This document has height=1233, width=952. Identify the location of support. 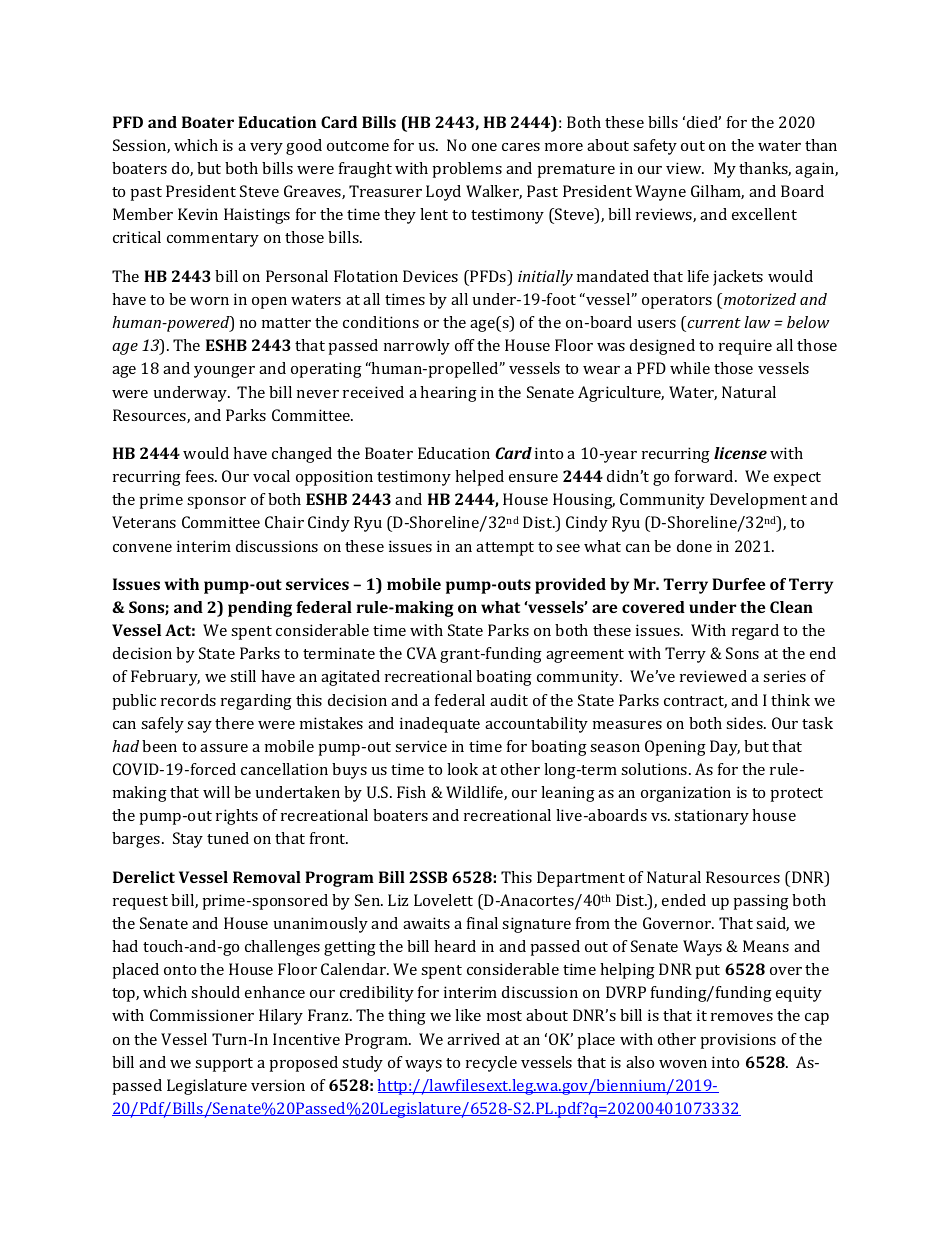
(224, 1065).
